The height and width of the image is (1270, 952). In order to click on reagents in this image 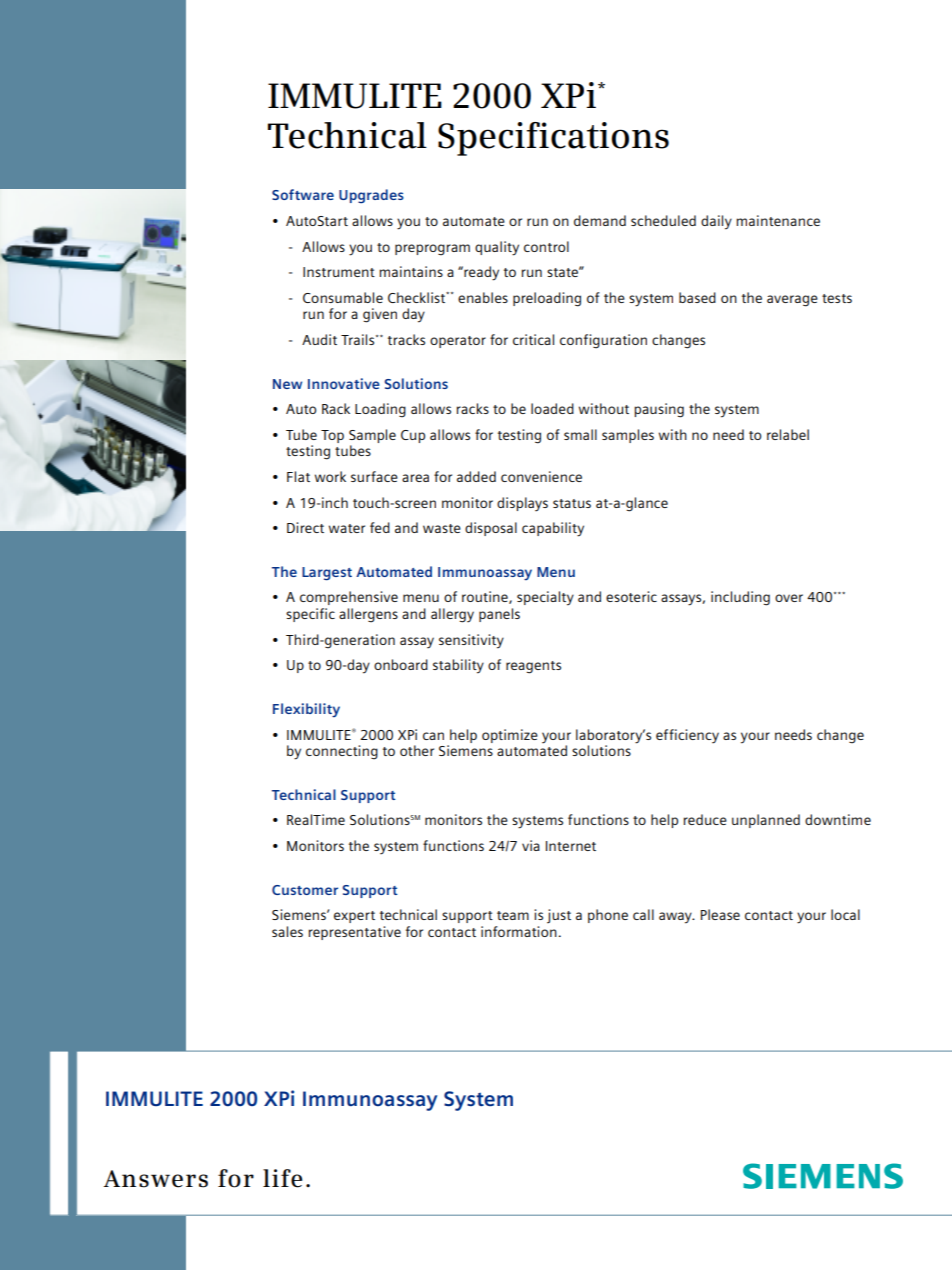, I will do `click(533, 667)`.
